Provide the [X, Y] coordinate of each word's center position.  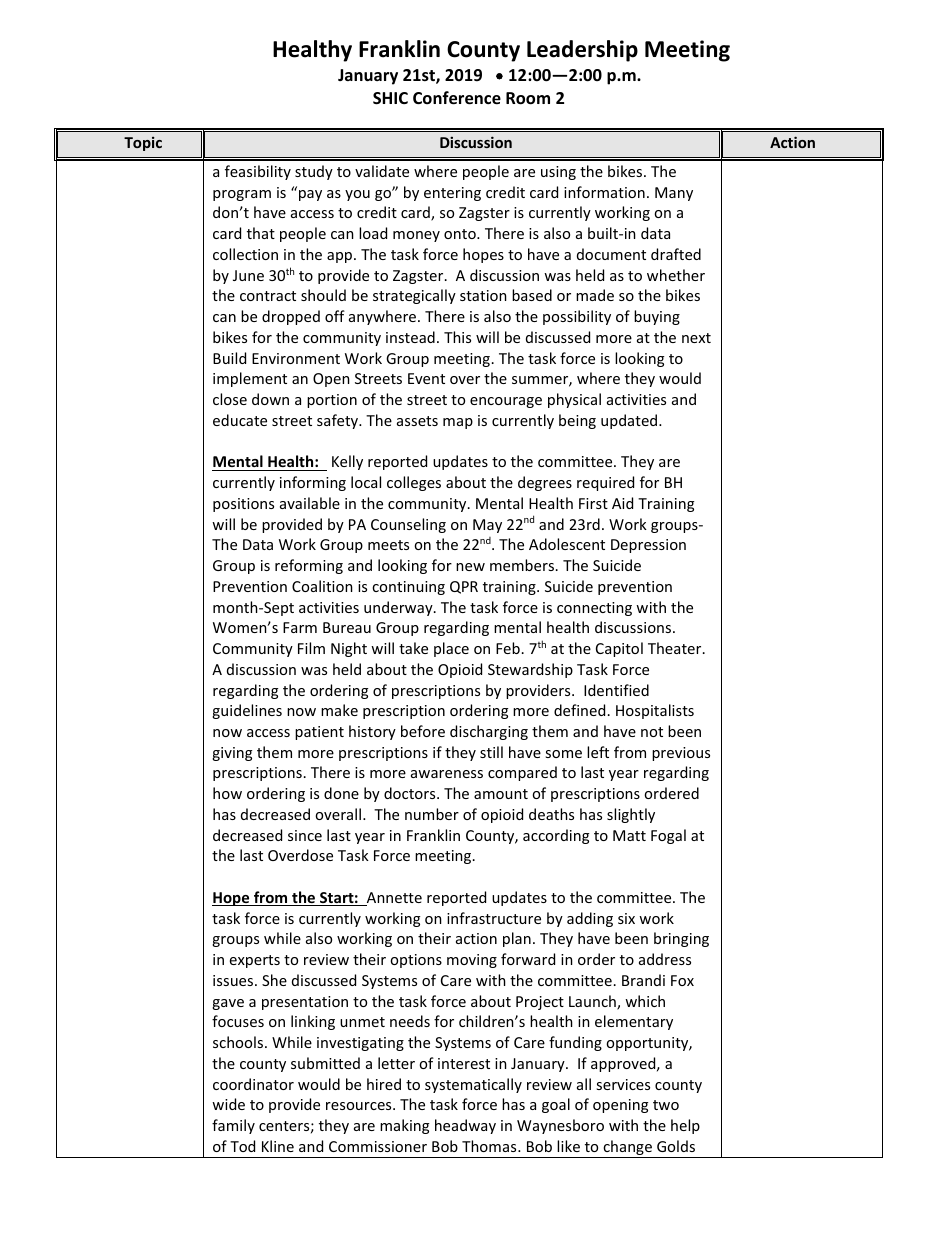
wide [228, 1104]
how [227, 793]
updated [630, 421]
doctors [411, 793]
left [598, 752]
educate [240, 420]
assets [417, 421]
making [404, 1126]
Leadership [582, 51]
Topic [143, 144]
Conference [457, 98]
